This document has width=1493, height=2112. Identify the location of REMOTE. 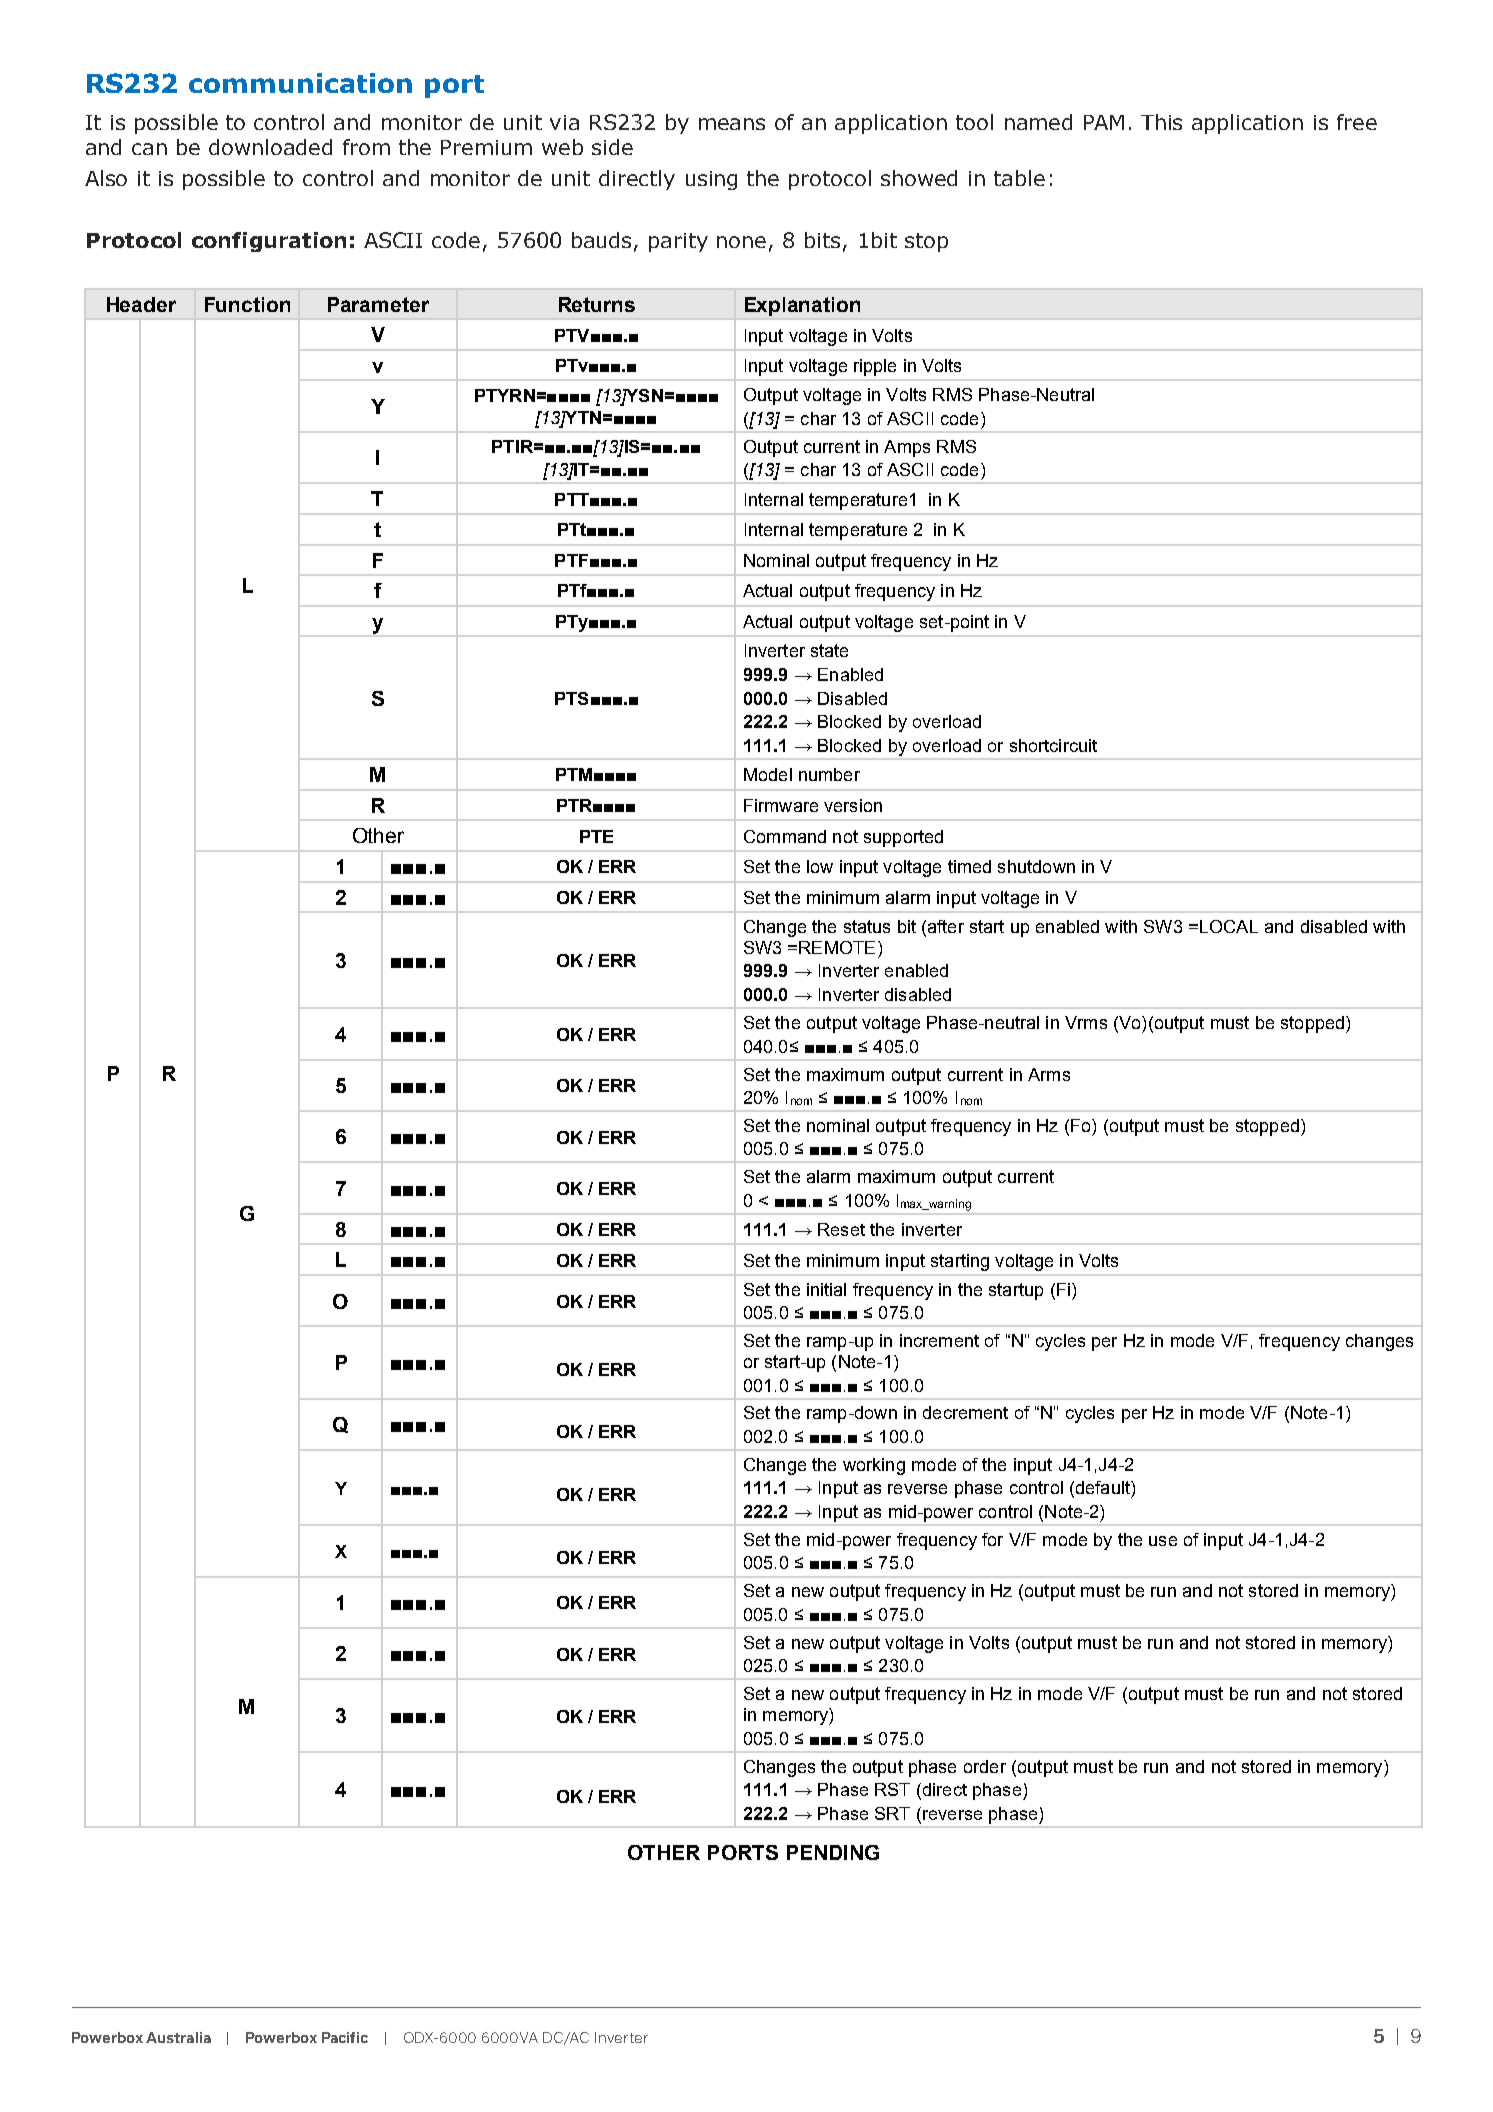
(837, 947).
